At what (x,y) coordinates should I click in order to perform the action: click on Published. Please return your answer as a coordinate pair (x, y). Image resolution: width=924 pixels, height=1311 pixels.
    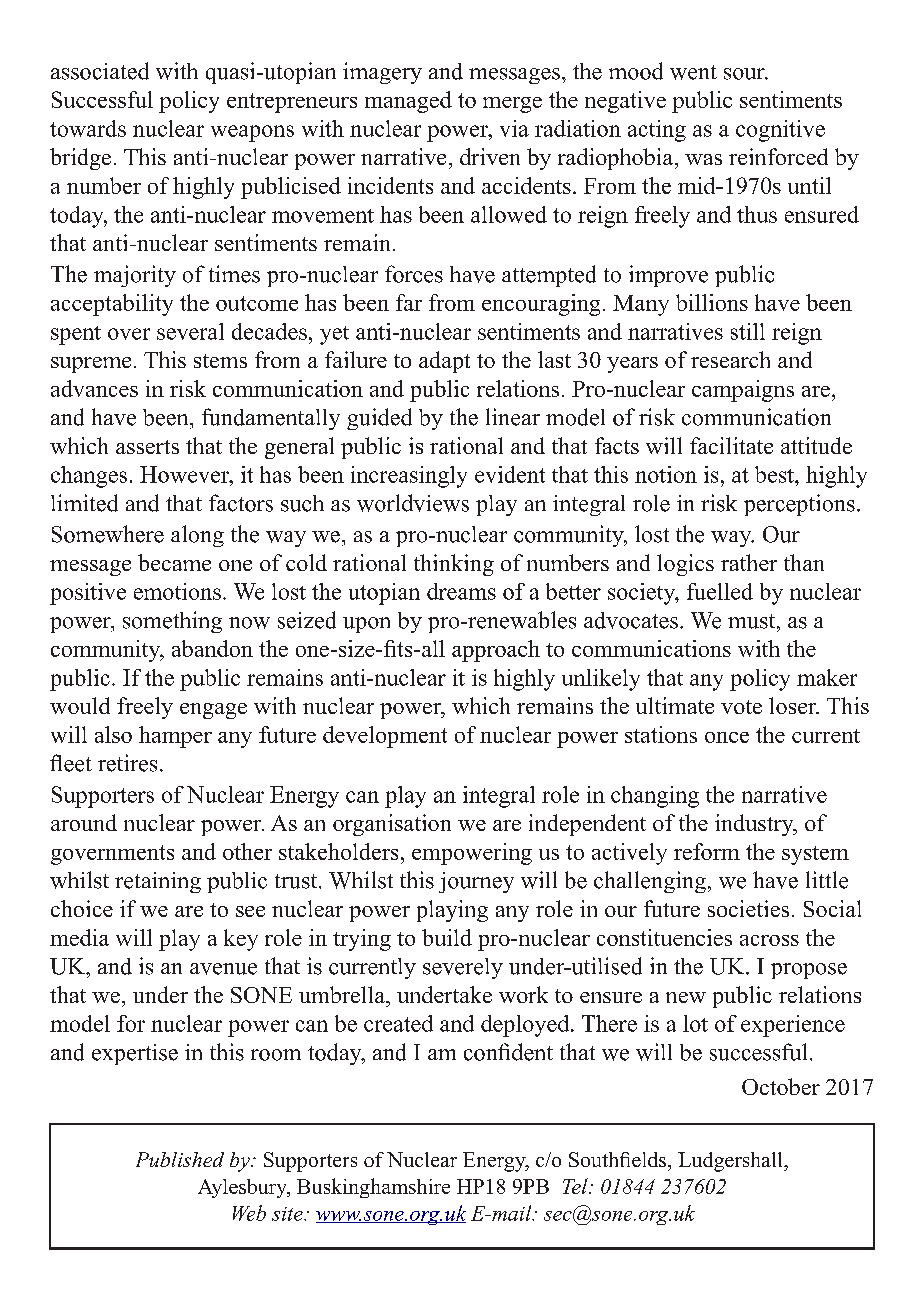
    Looking at the image, I should click on (180, 1159).
